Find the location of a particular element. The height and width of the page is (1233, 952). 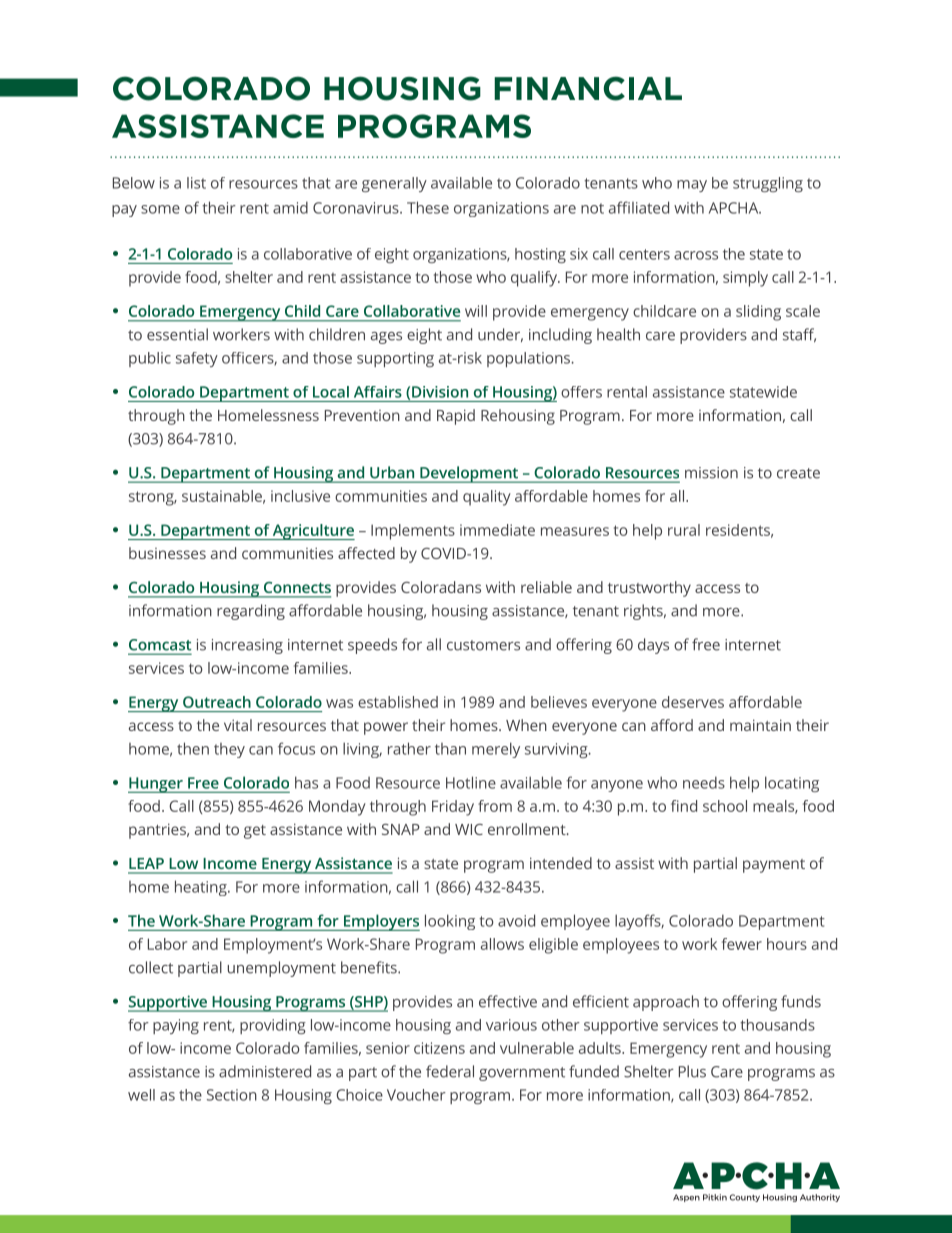

Outreach is located at coordinates (217, 702).
